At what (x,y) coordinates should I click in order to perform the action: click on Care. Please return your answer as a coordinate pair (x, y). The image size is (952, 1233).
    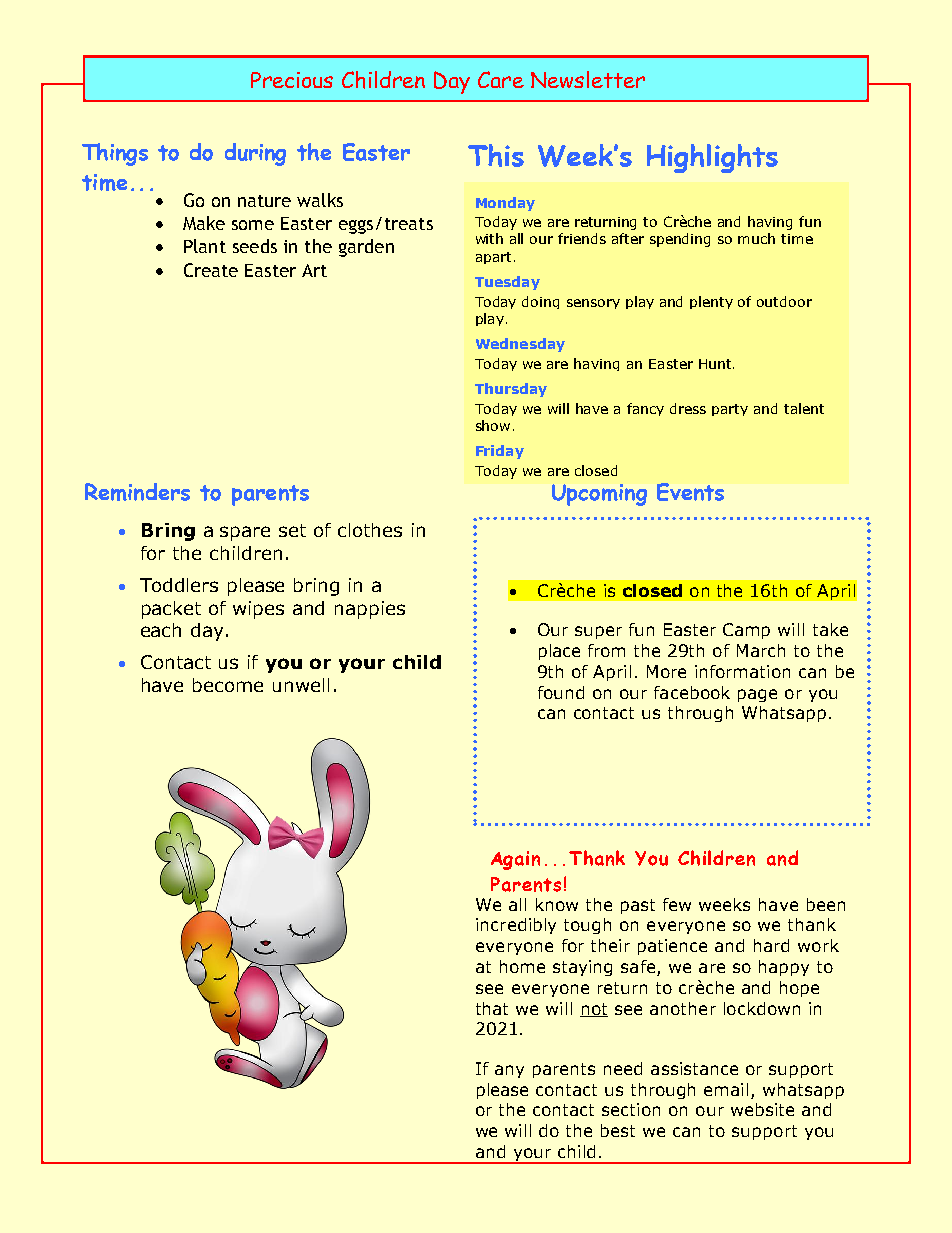
    Looking at the image, I should click on (501, 79).
